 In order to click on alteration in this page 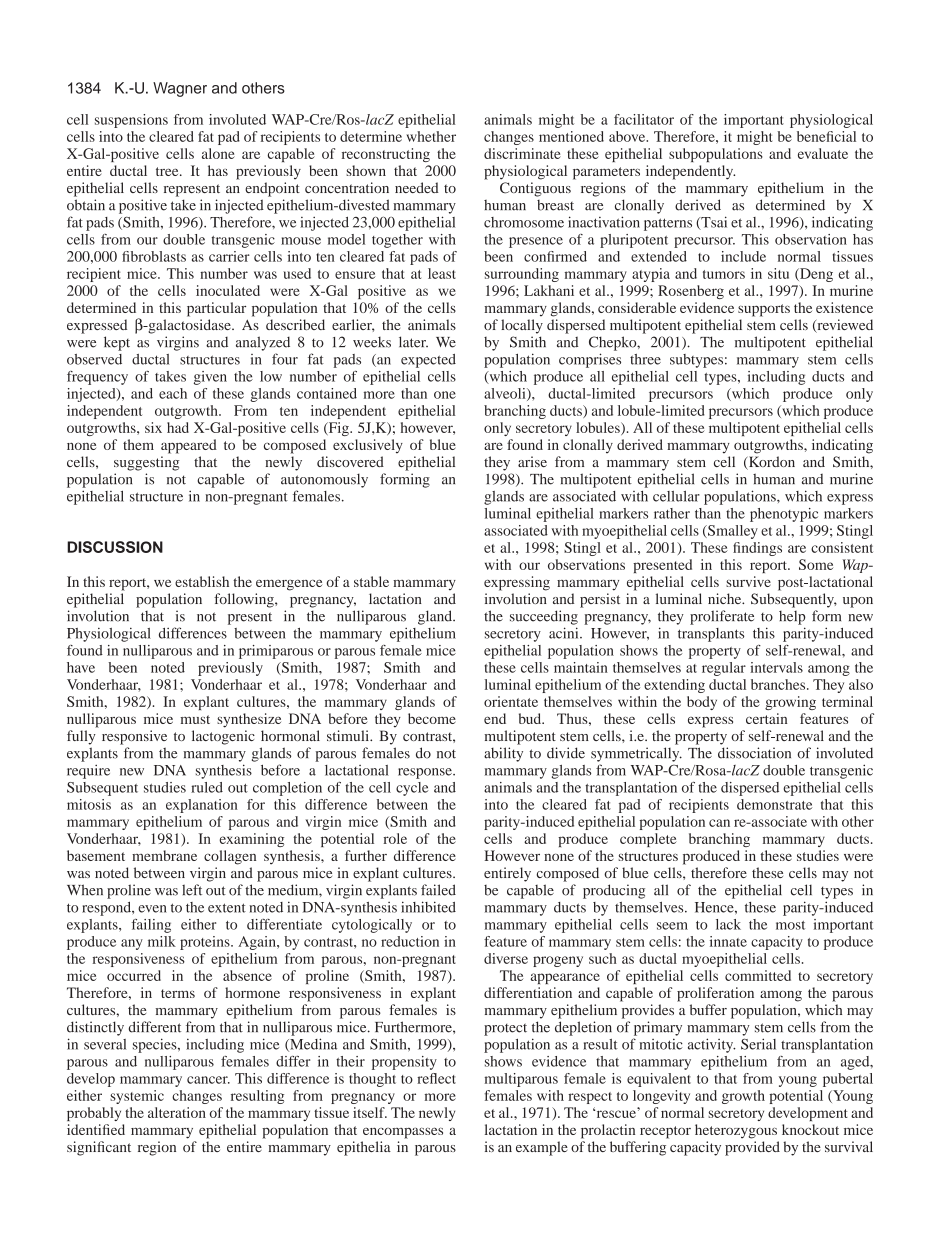, I will do `click(177, 1112)`.
